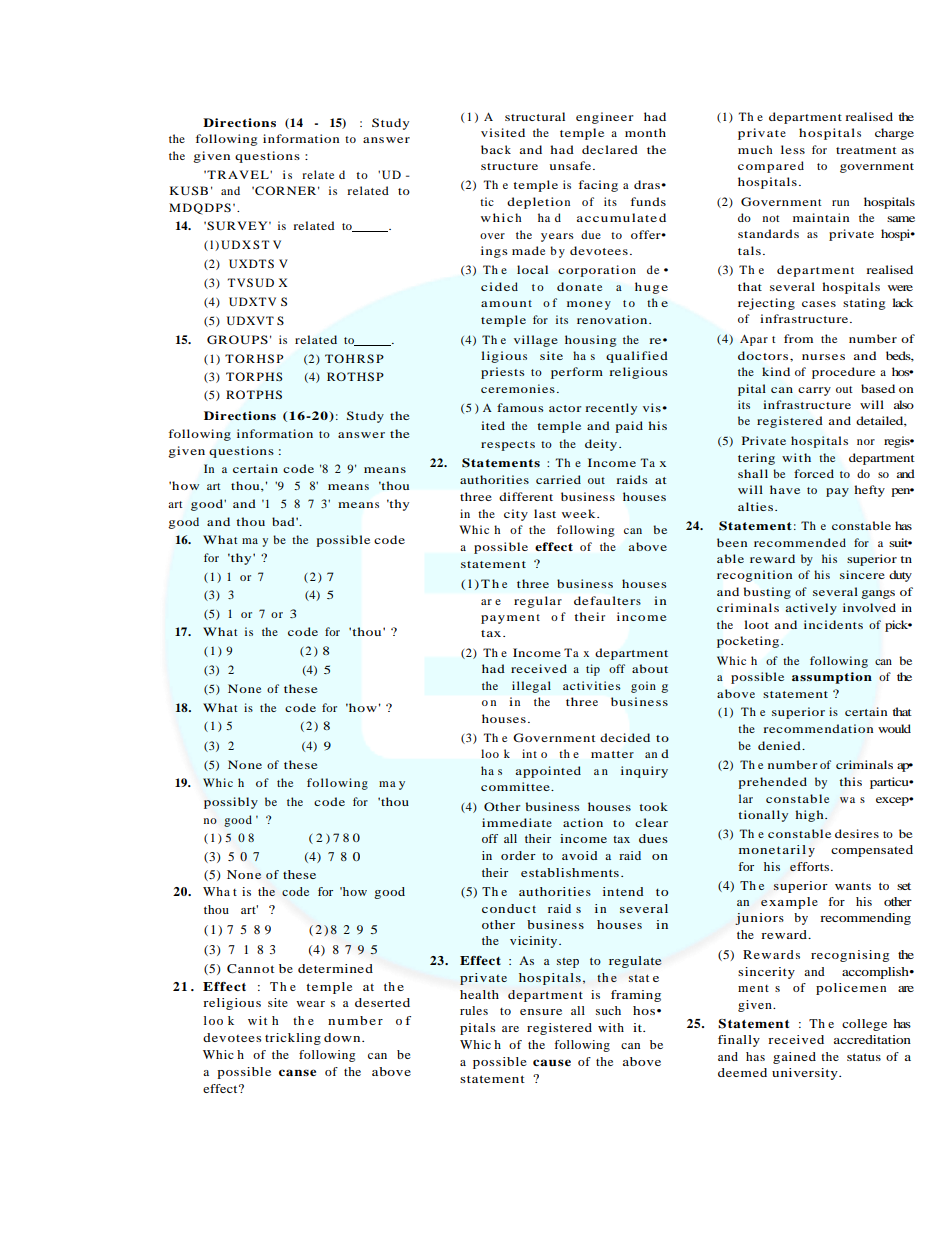 This screenshot has width=952, height=1233. Describe the element at coordinates (811, 609) in the screenshot. I see `actively` at that location.
